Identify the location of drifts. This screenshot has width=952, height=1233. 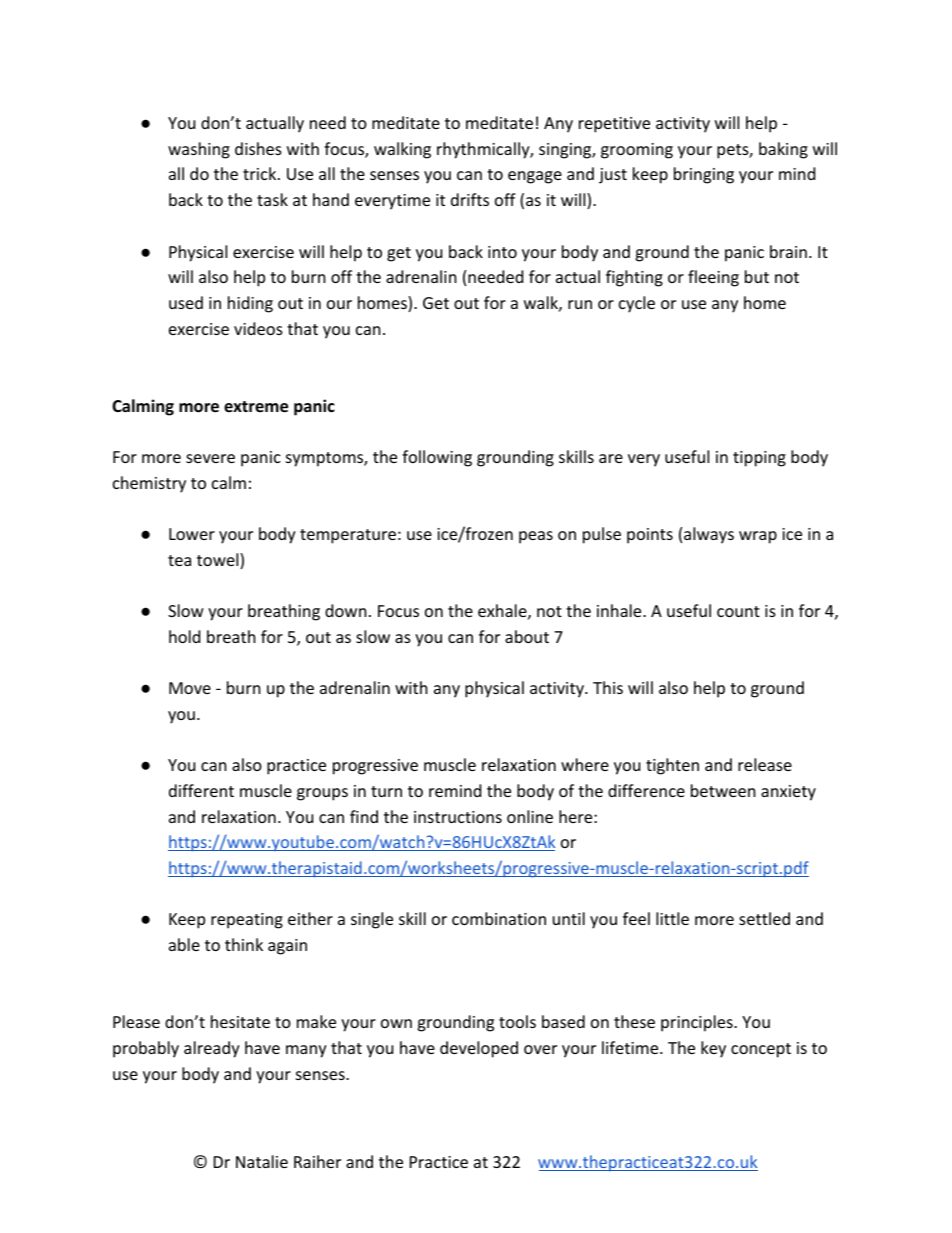
(470, 199).
